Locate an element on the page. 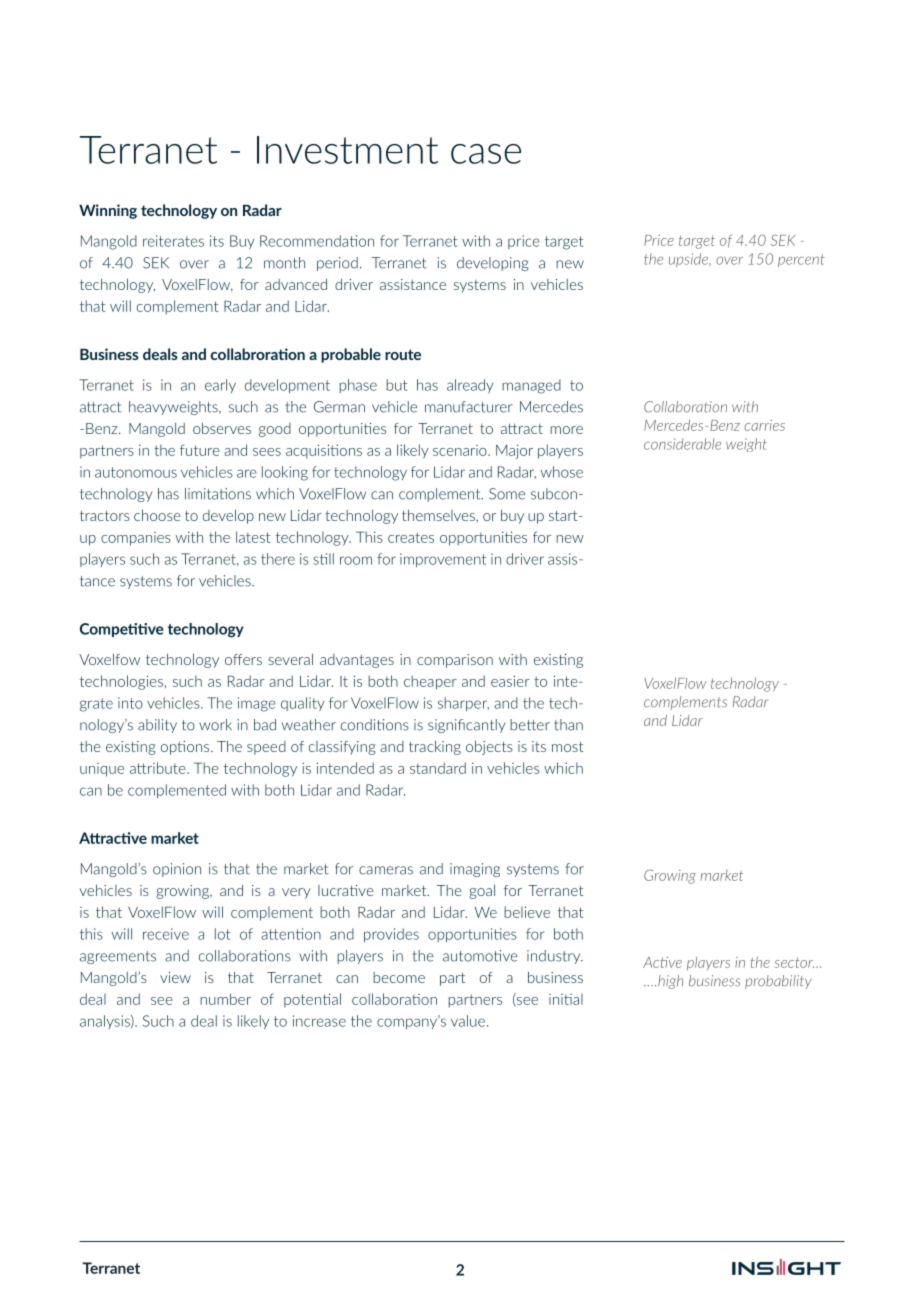  than is located at coordinates (568, 725).
